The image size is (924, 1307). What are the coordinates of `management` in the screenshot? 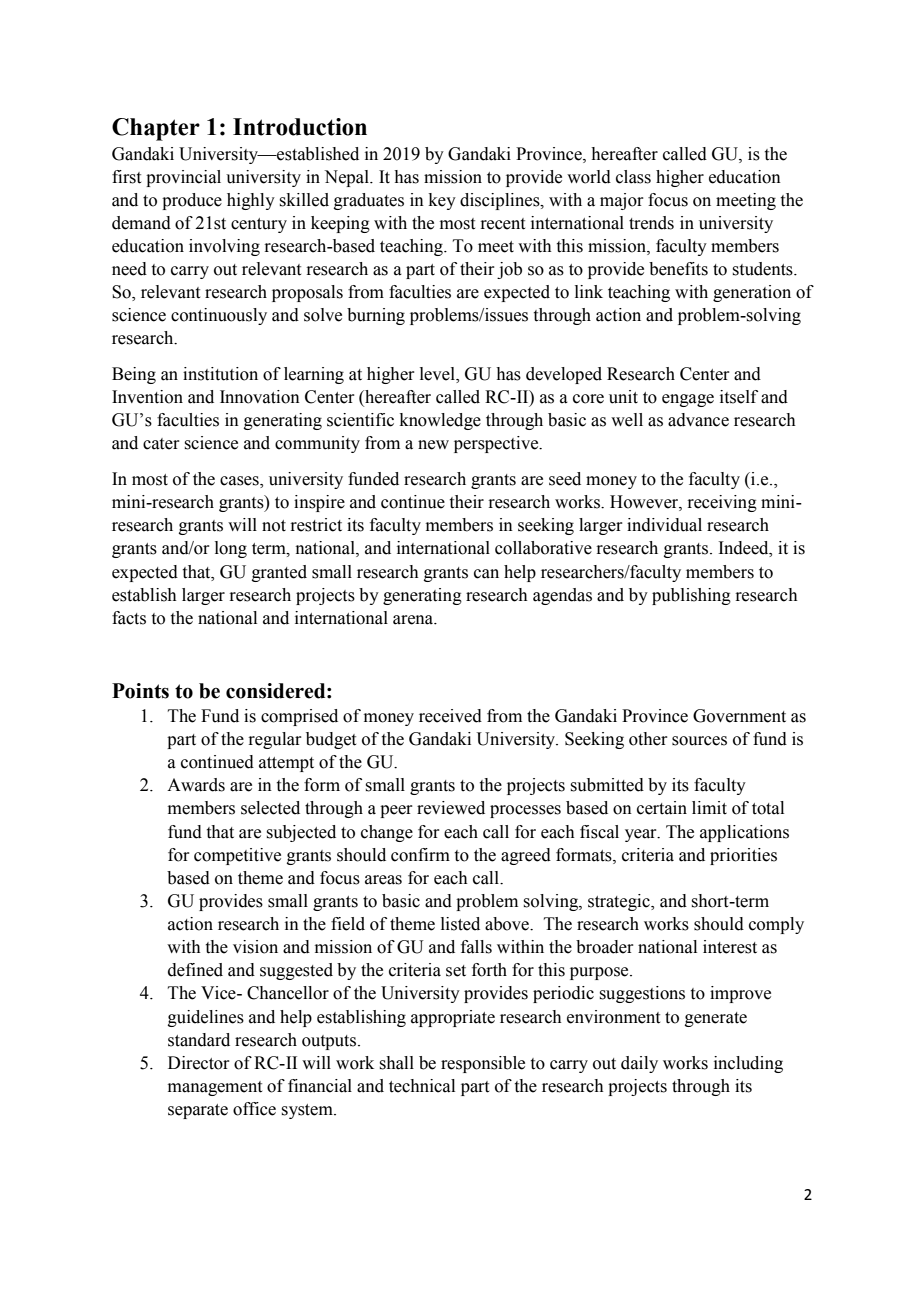 It's located at (215, 1088).
